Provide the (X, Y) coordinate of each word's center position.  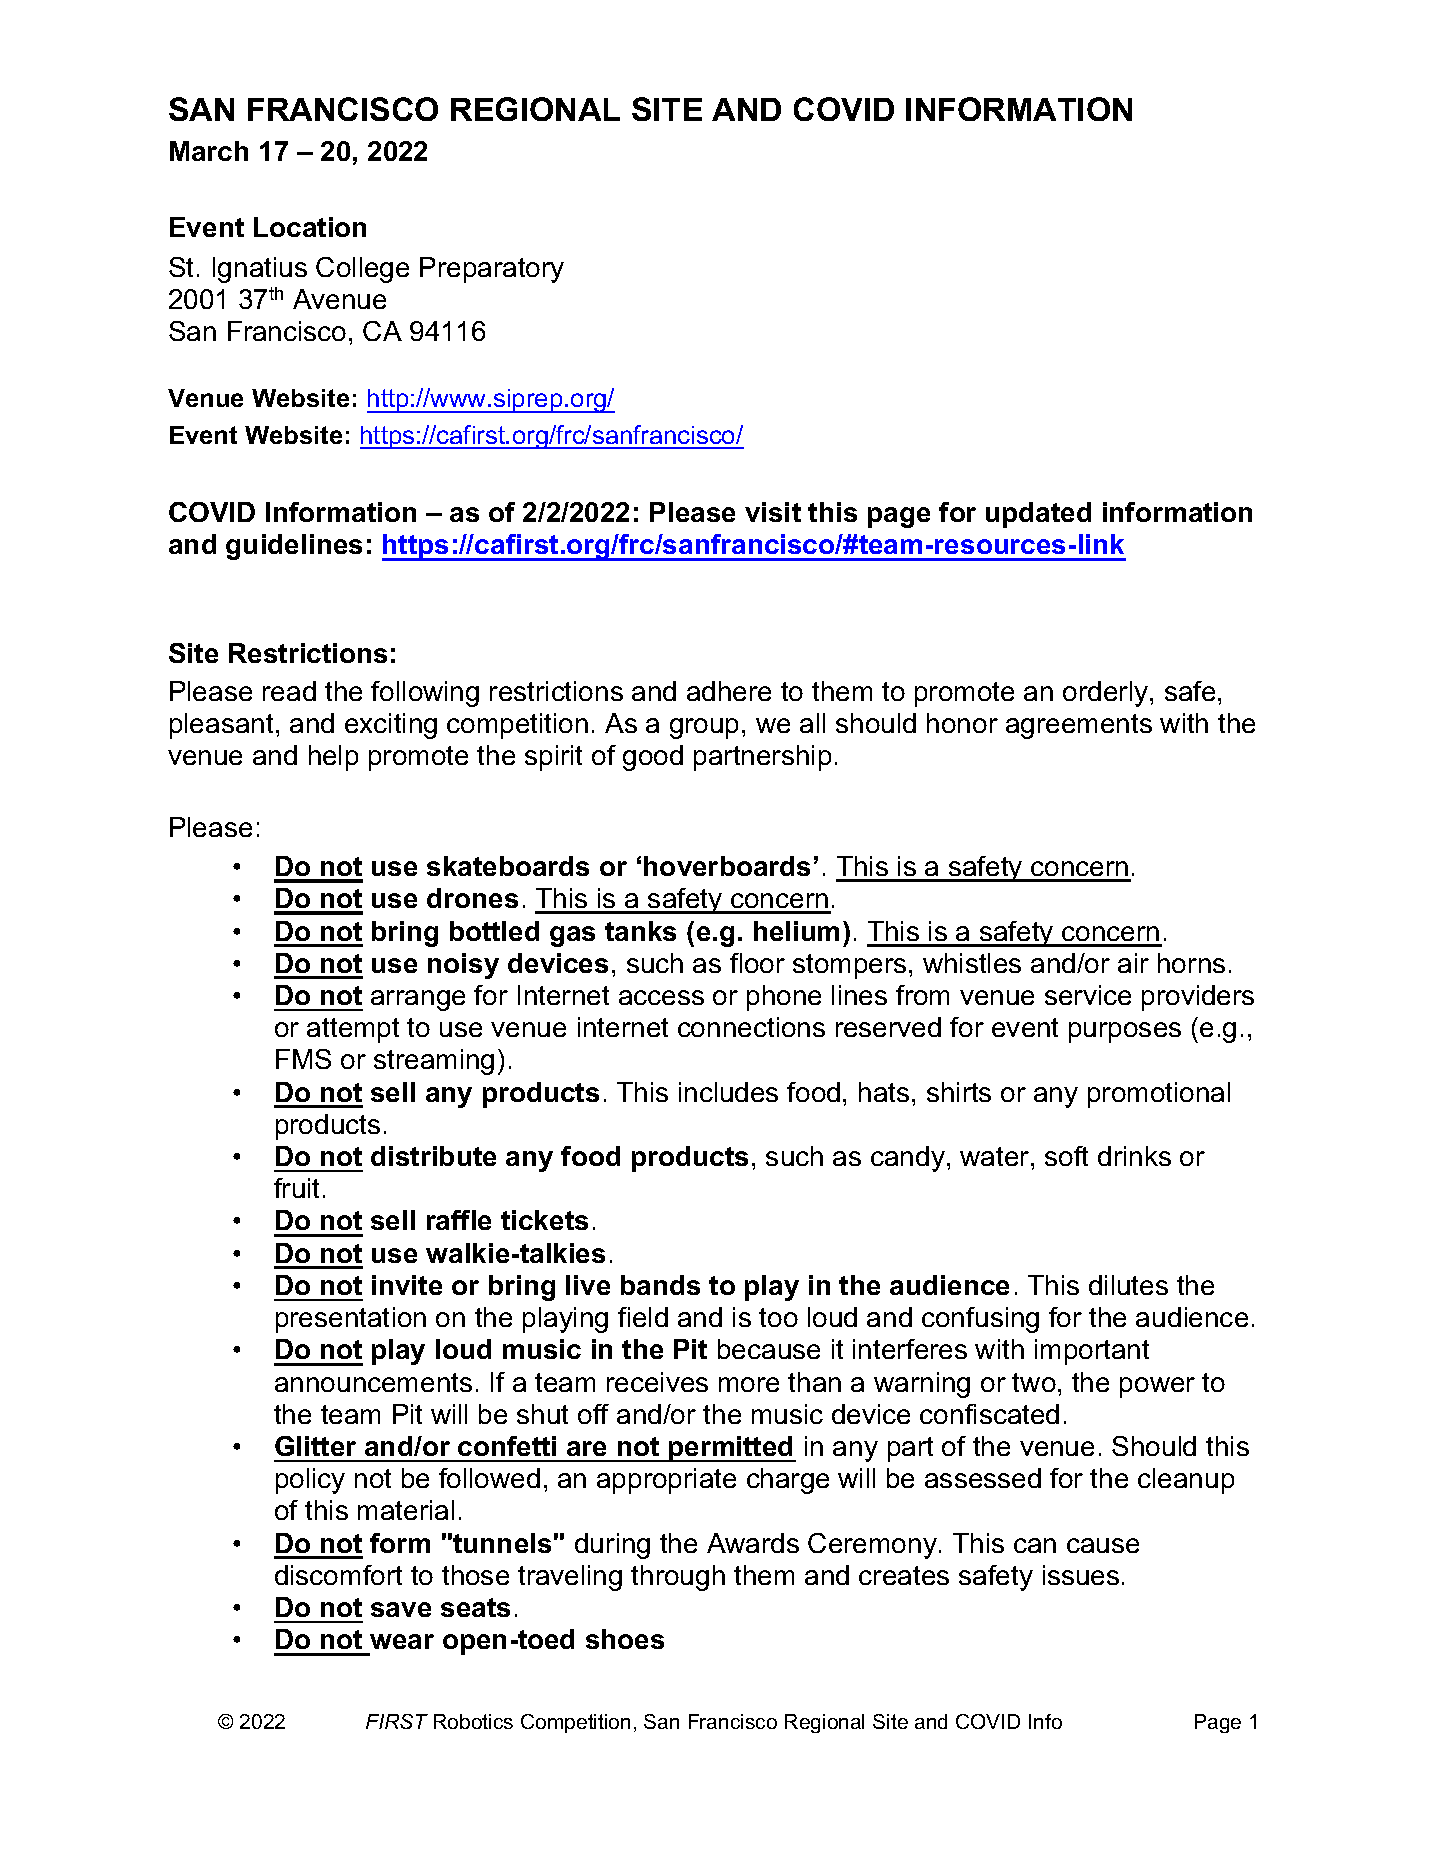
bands (660, 1285)
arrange (418, 1000)
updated (1038, 515)
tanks (640, 931)
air (1133, 963)
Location (310, 227)
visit (773, 512)
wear (402, 1641)
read (289, 691)
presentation (351, 1320)
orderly (1107, 694)
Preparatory (492, 270)
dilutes (1128, 1285)
